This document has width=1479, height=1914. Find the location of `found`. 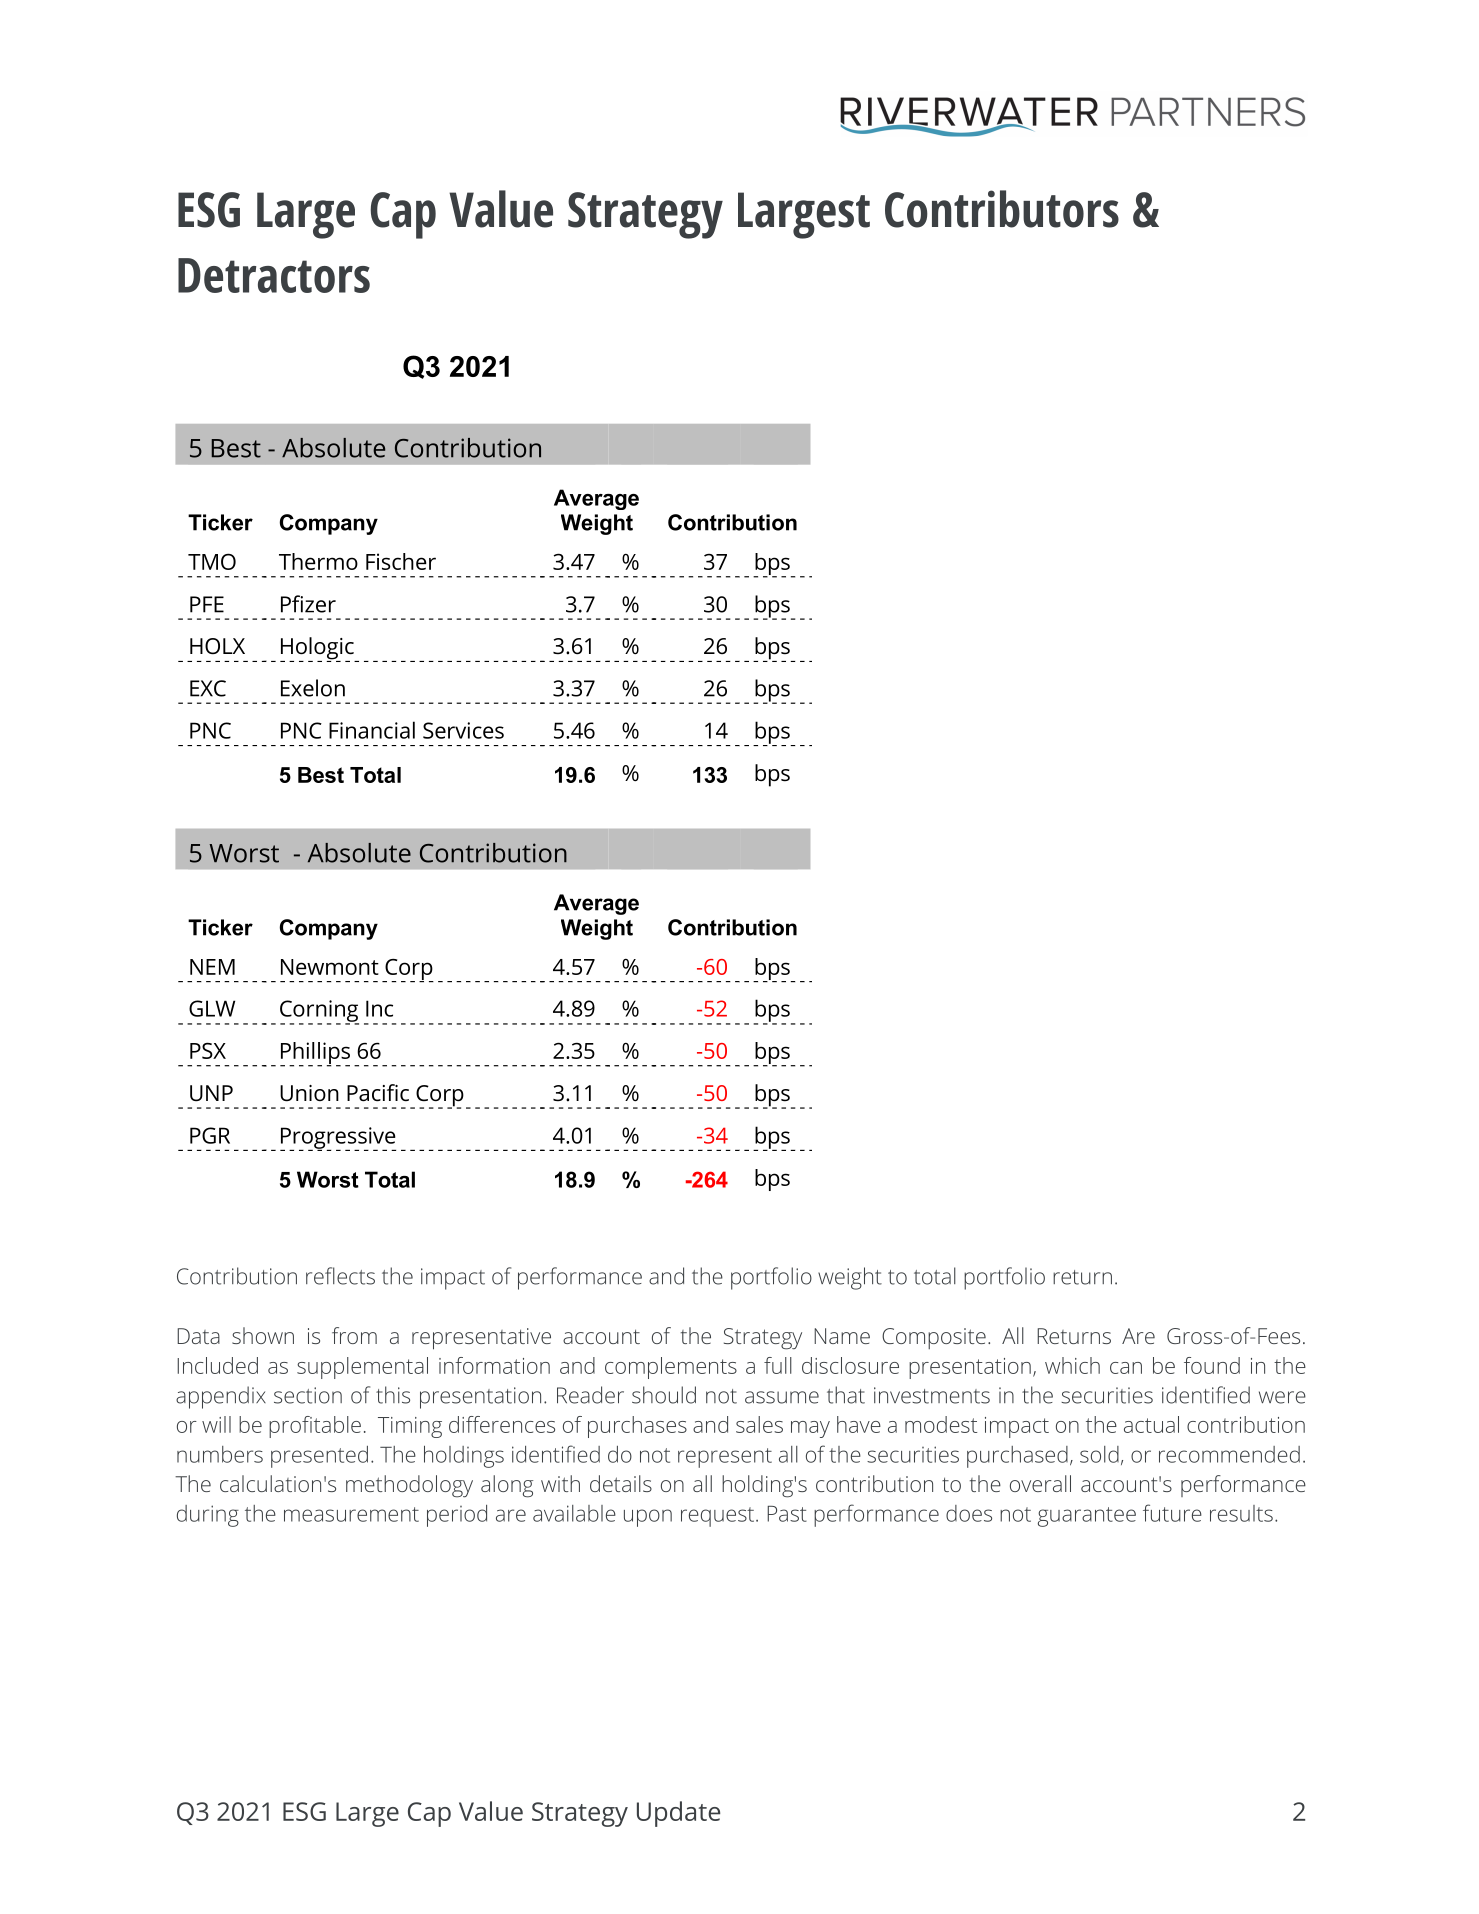

found is located at coordinates (1212, 1365).
